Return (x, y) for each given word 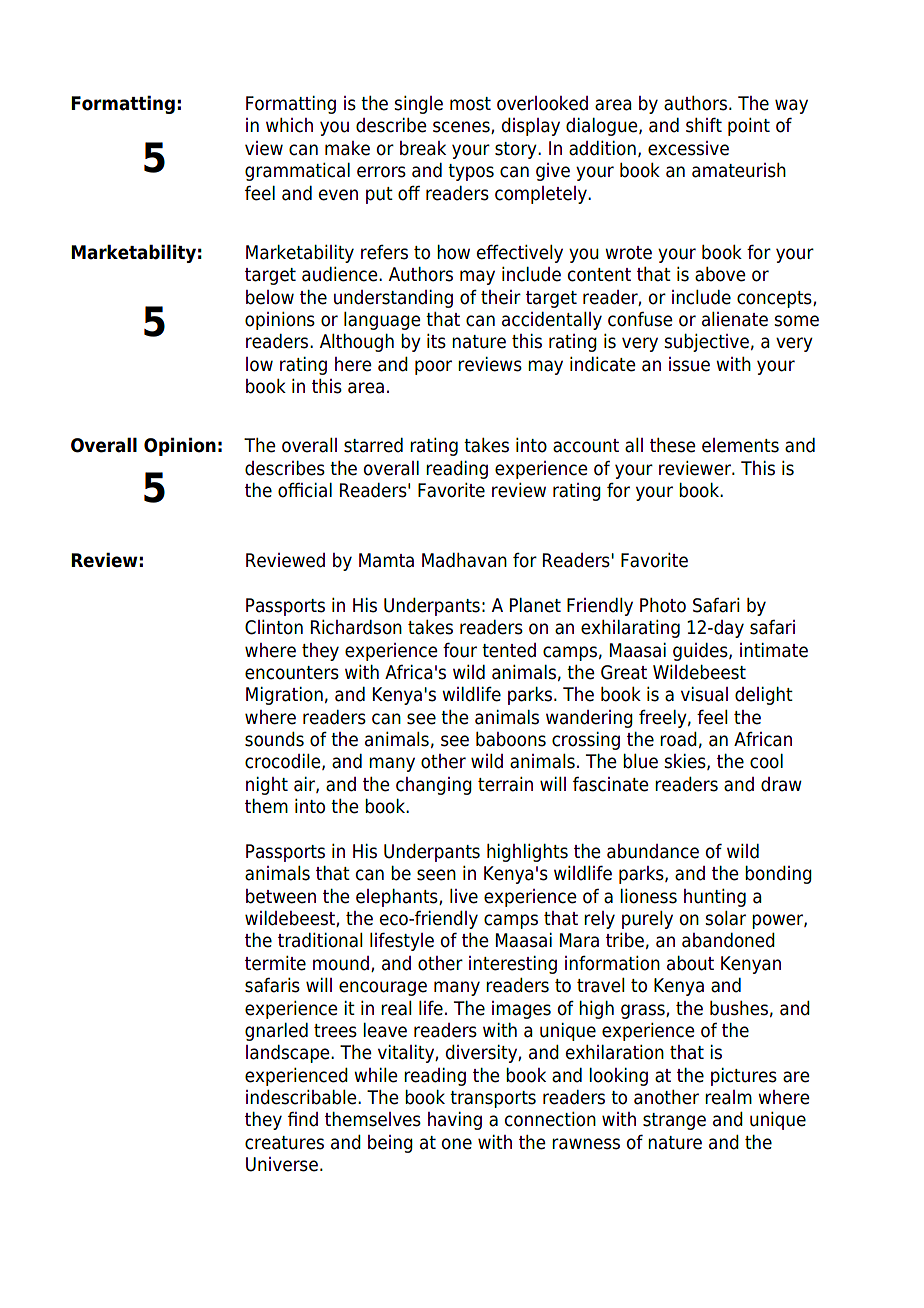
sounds (274, 739)
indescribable (302, 1097)
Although (357, 343)
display (531, 127)
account (586, 446)
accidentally (552, 321)
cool (766, 761)
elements (740, 445)
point (749, 127)
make (347, 148)
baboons (511, 739)
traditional (320, 940)
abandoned (728, 940)
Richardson (356, 627)
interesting (513, 965)
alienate (735, 319)
